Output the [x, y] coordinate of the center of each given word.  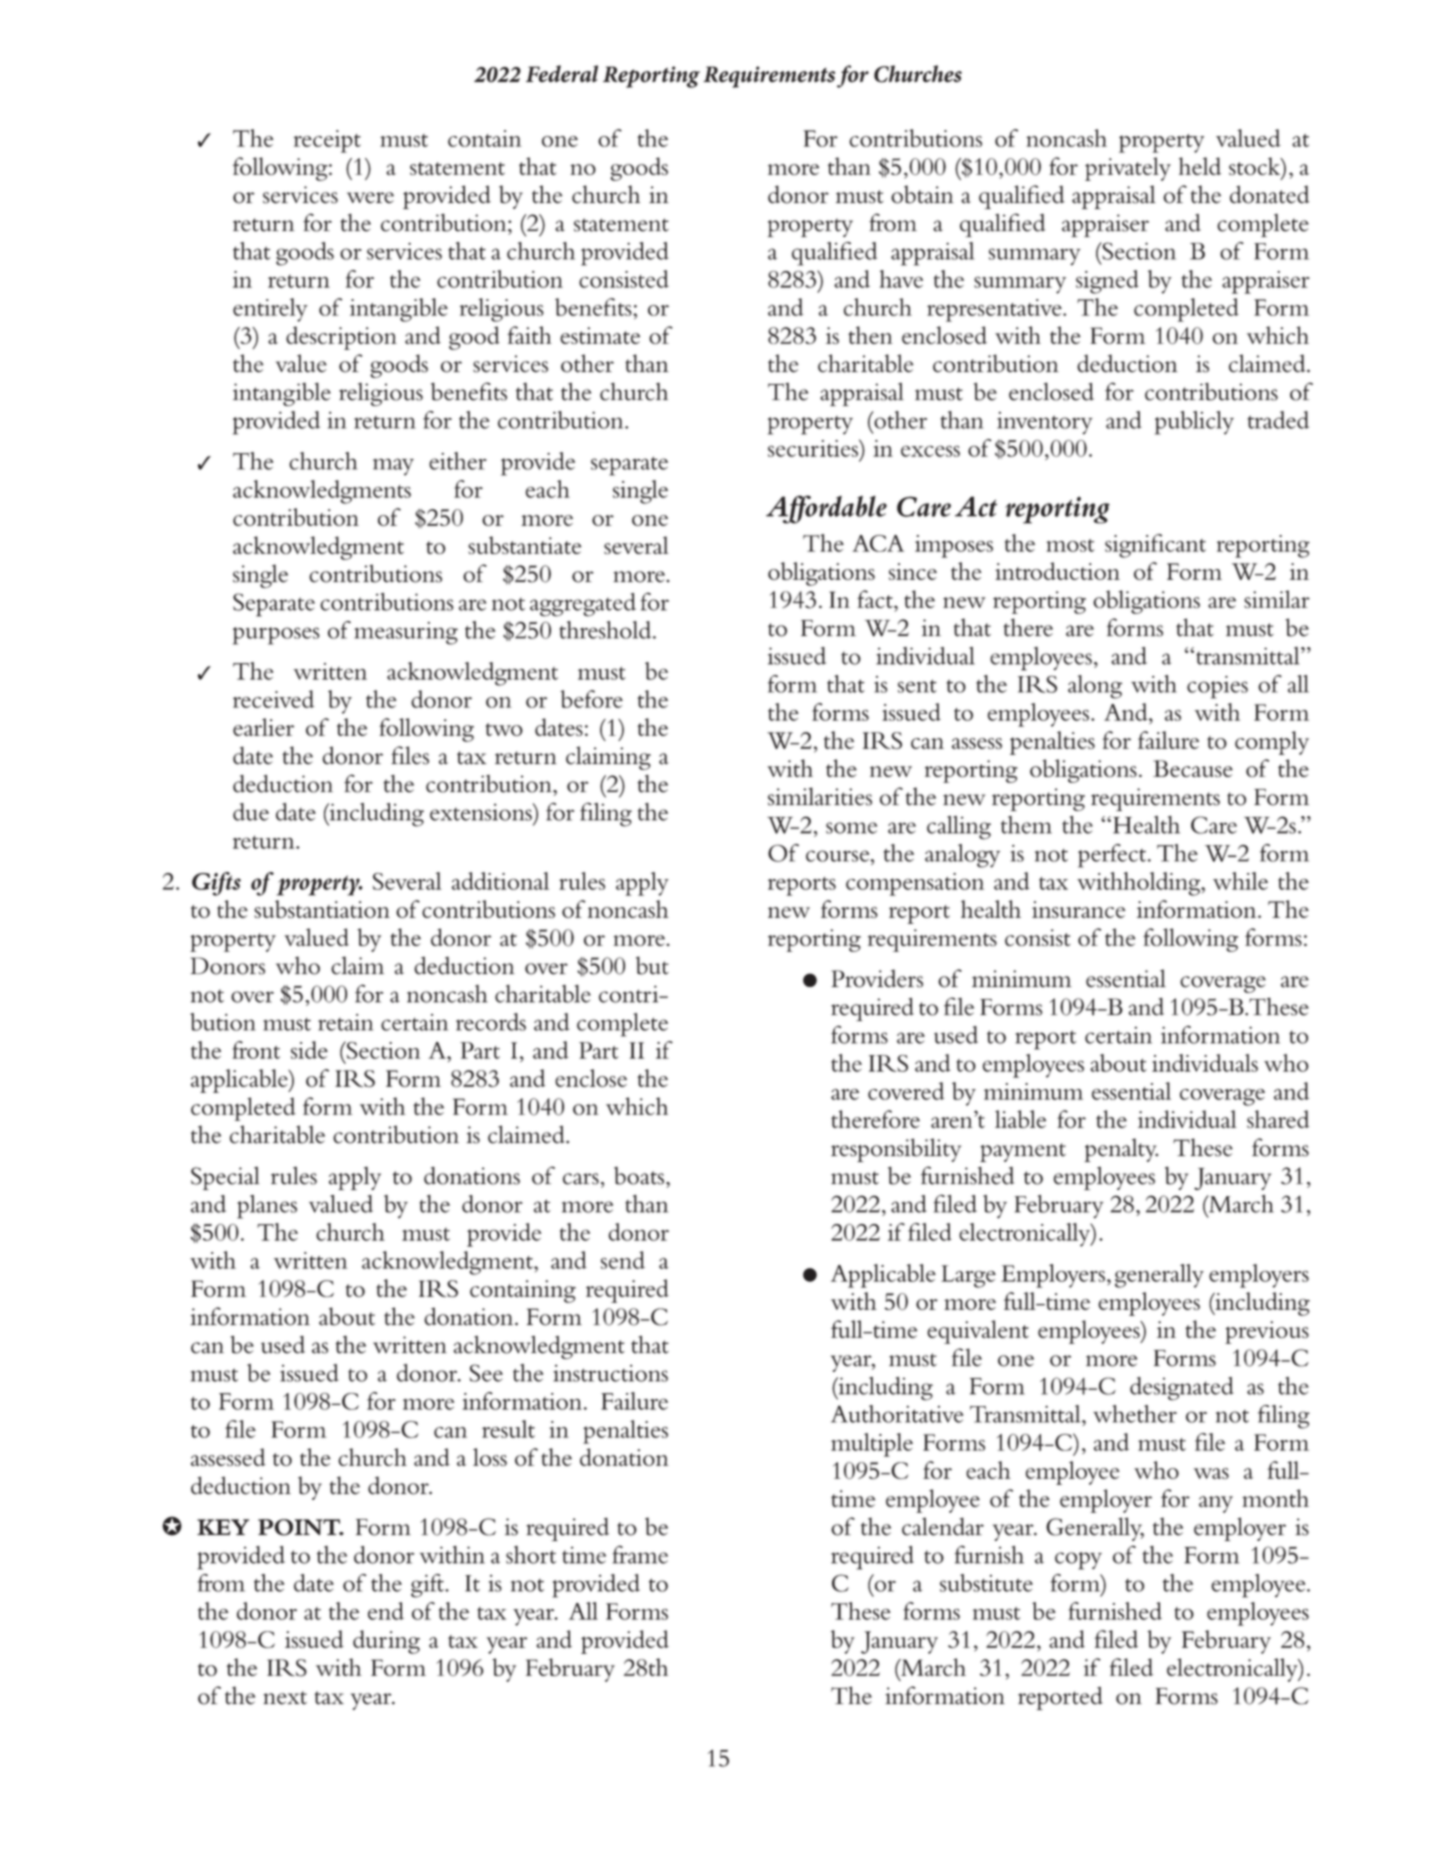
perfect [1112, 856]
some [851, 828]
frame [640, 1554]
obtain [922, 194]
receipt [327, 141]
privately [1128, 169]
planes [267, 1207]
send [623, 1260]
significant [1155, 546]
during [386, 1642]
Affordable [826, 509]
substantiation [322, 909]
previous [1267, 1332]
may [393, 466]
